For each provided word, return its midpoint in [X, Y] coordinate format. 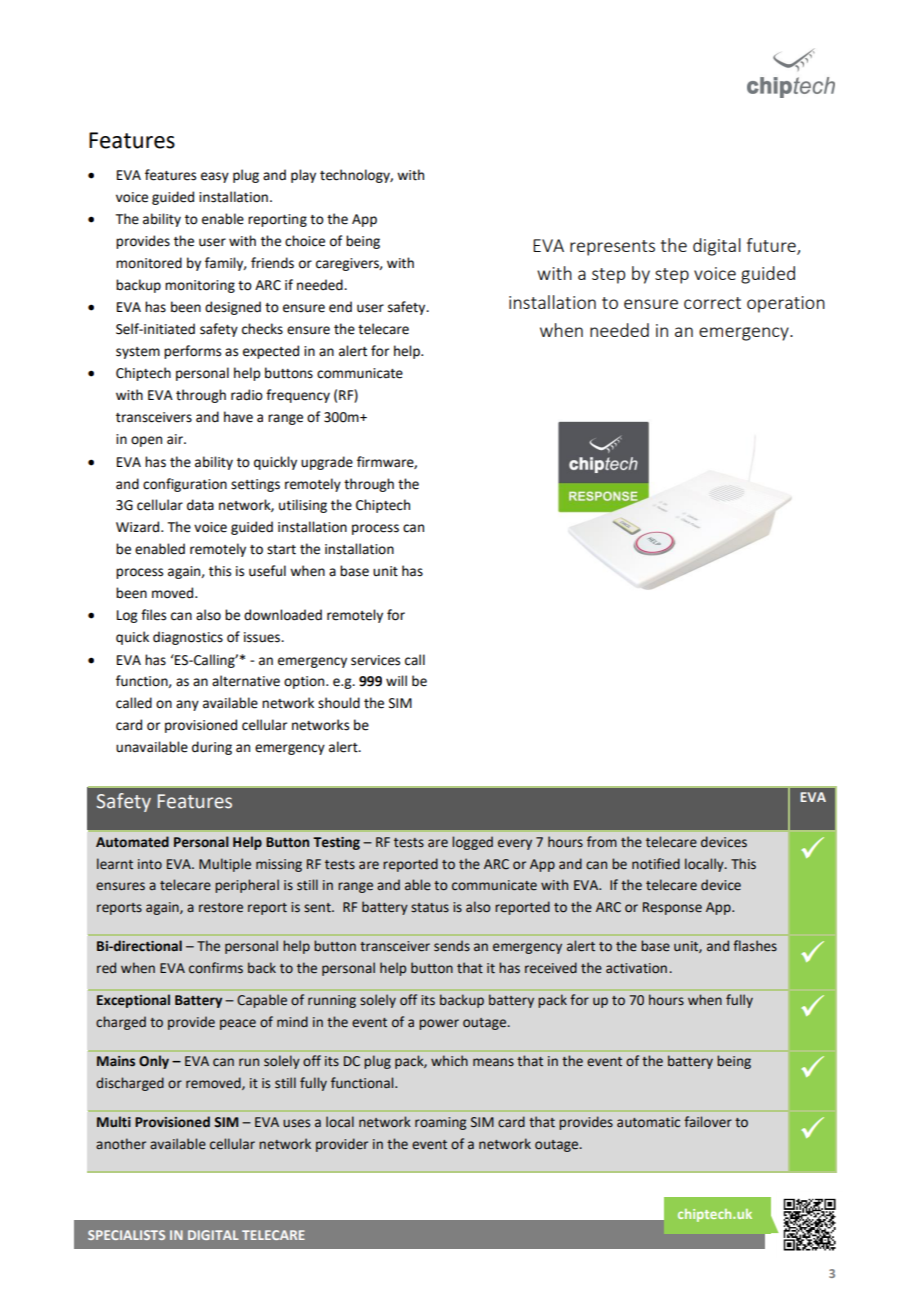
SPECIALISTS [126, 1235]
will [396, 680]
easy [215, 177]
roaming [440, 1123]
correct [712, 303]
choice [305, 241]
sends [452, 946]
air [176, 439]
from [602, 841]
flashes [755, 946]
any [187, 705]
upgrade [327, 463]
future [772, 246]
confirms [216, 967]
